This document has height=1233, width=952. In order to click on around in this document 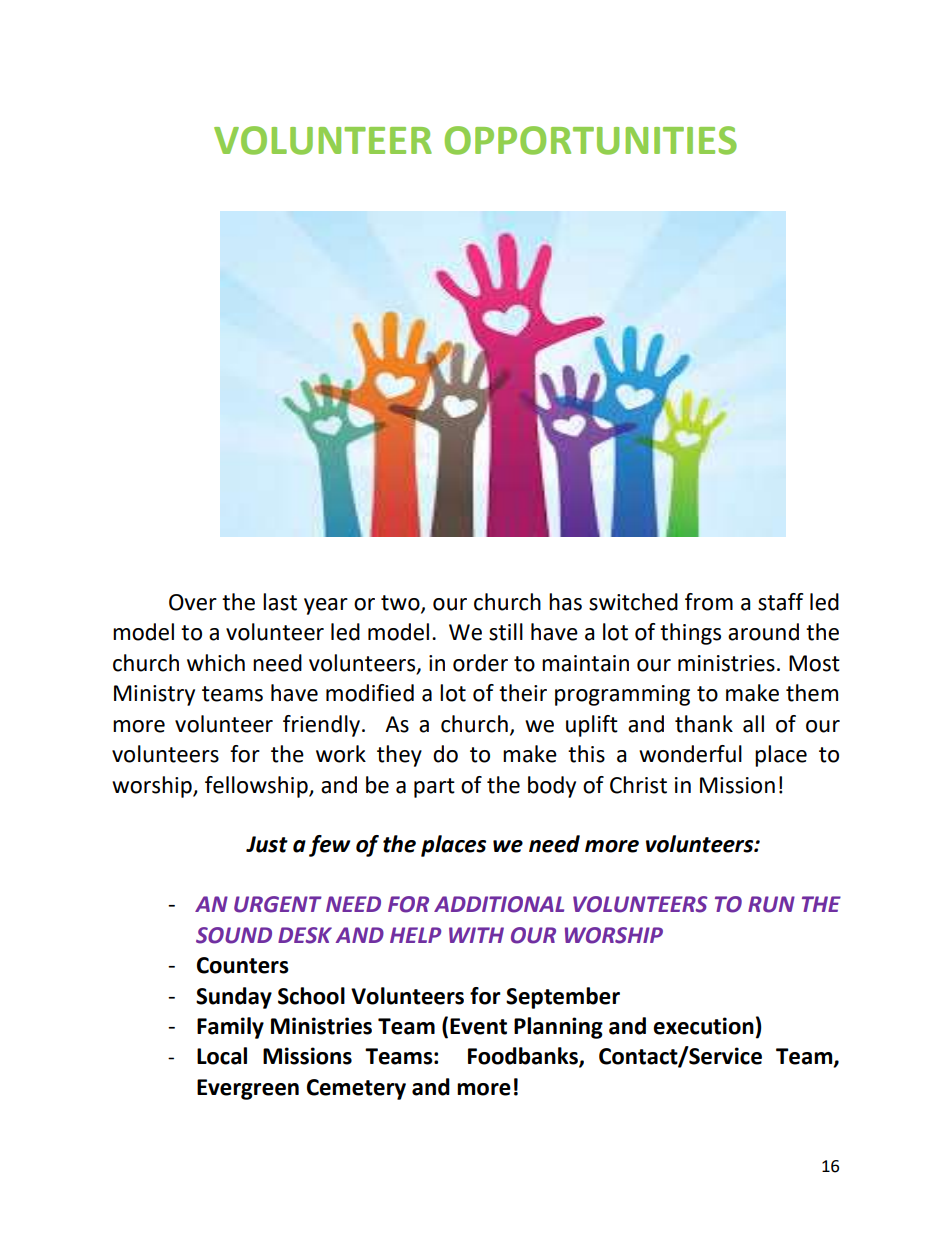, I will do `click(763, 632)`.
